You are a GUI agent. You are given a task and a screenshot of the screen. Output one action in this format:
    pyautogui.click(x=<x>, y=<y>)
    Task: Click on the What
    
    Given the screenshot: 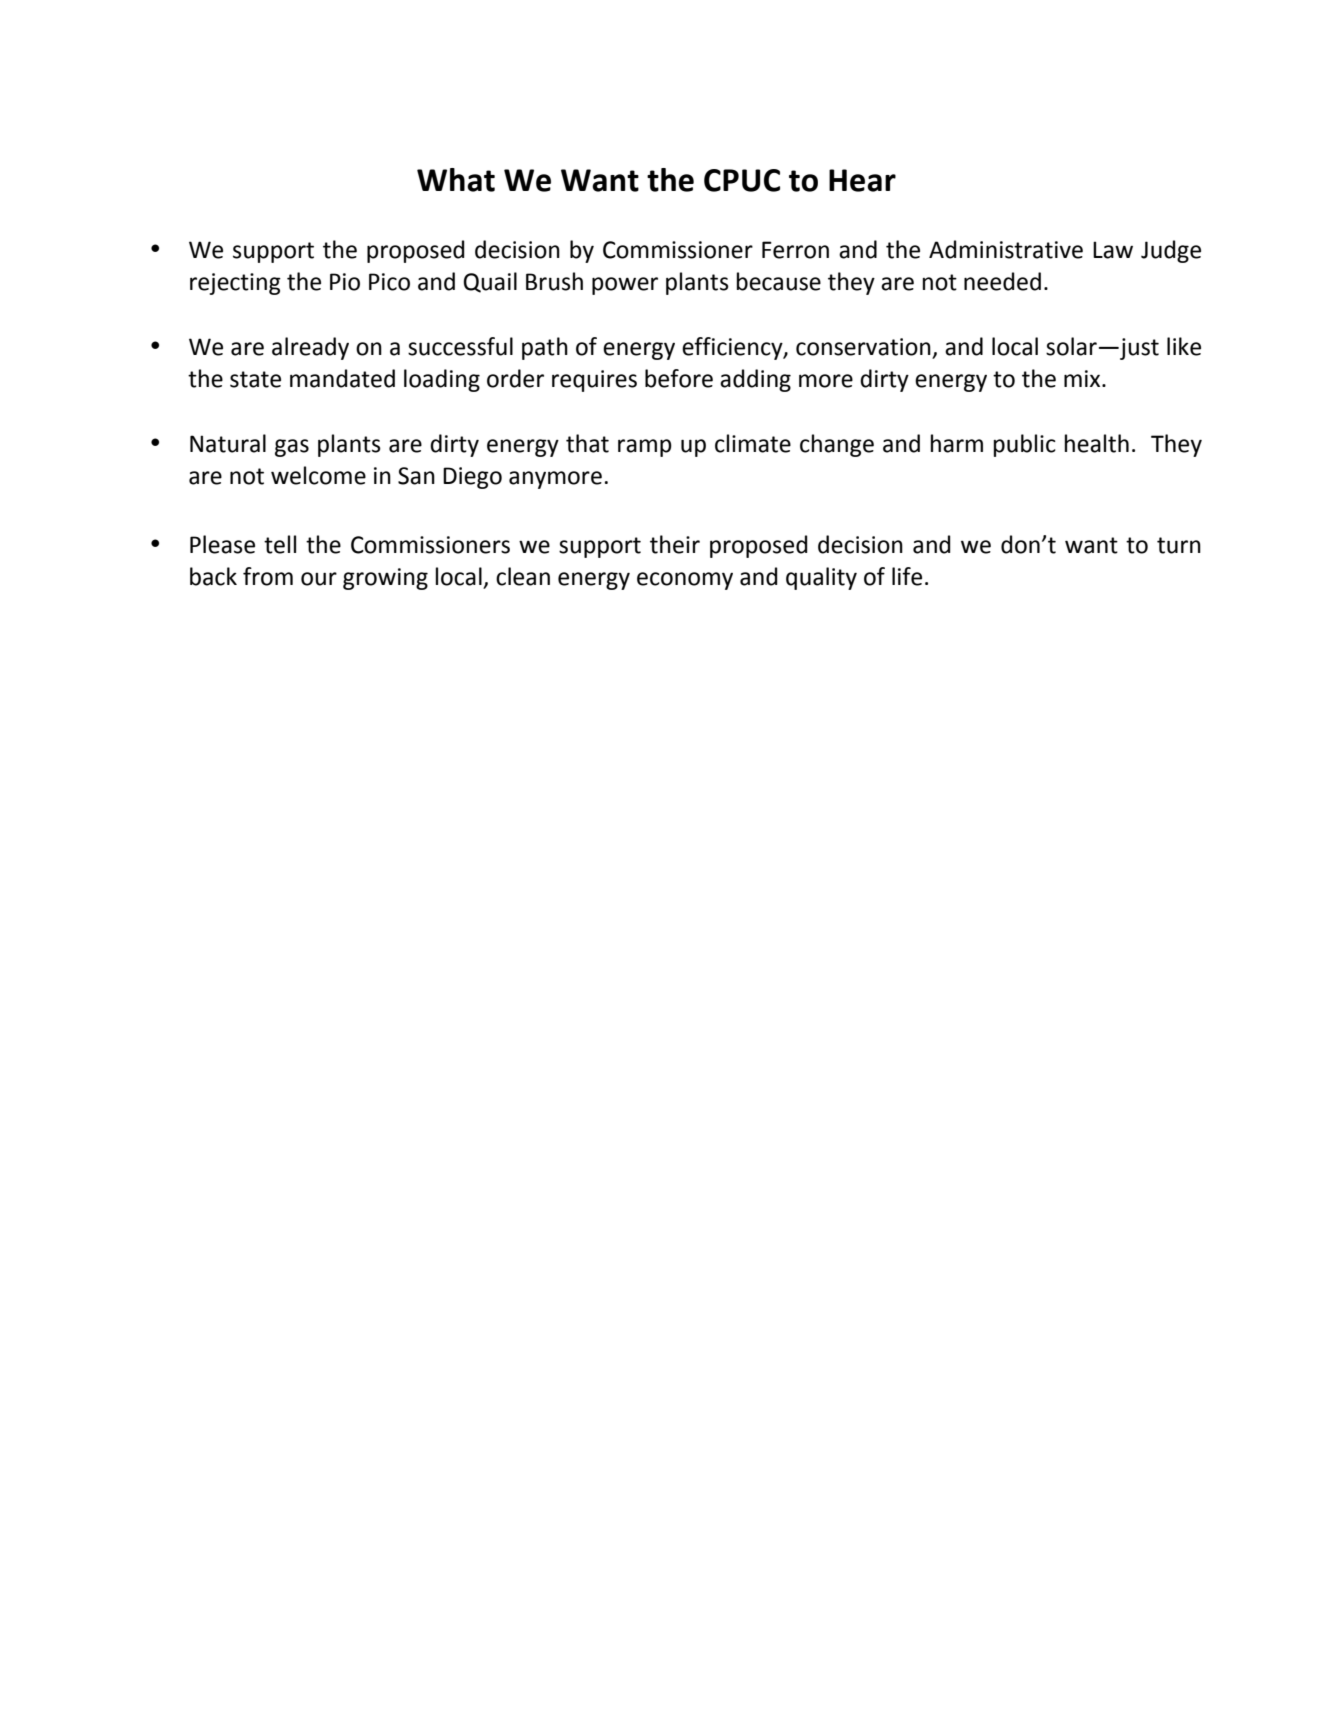 What is the action you would take?
    pyautogui.click(x=456, y=180)
